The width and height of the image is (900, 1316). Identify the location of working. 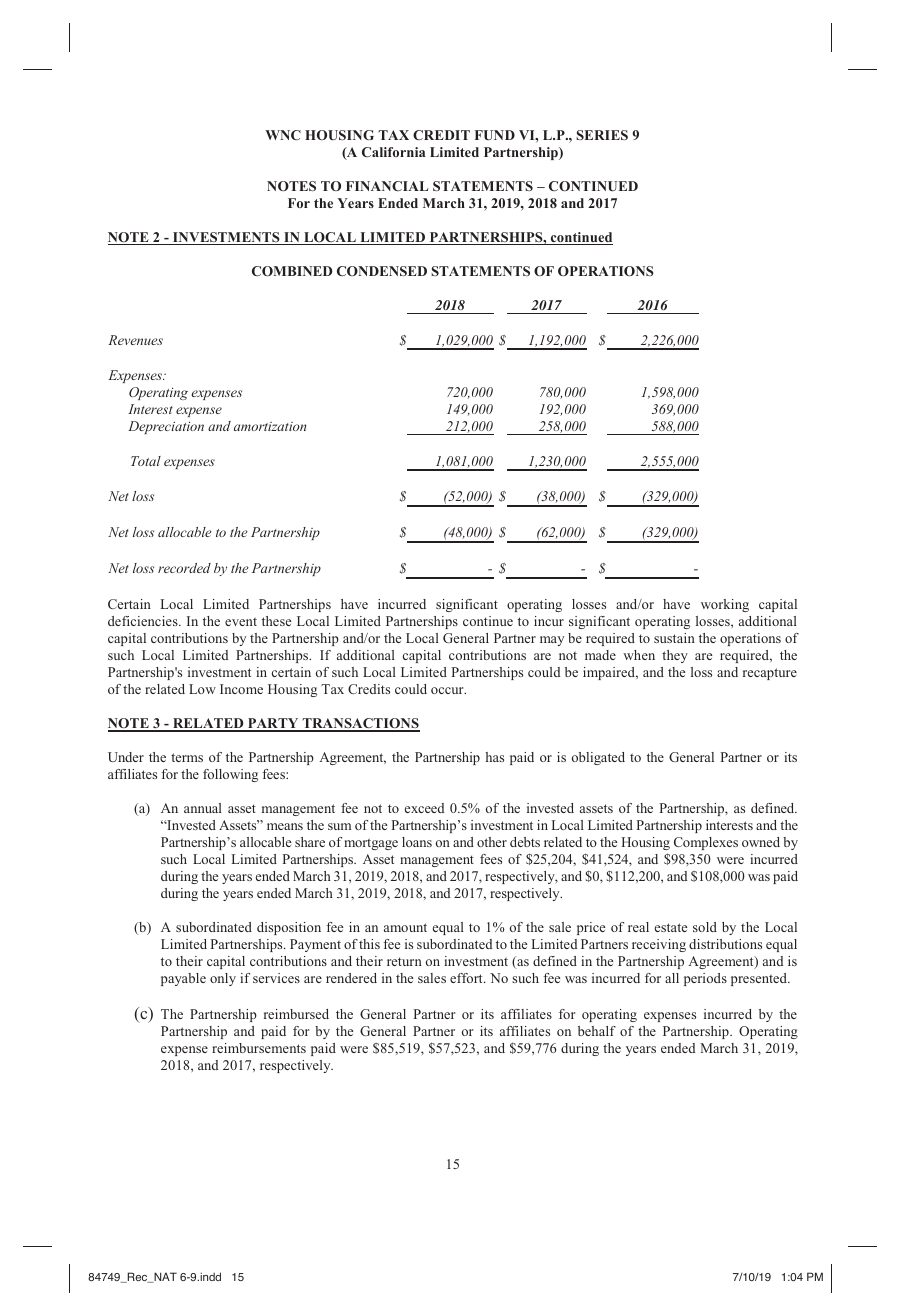
(725, 605).
